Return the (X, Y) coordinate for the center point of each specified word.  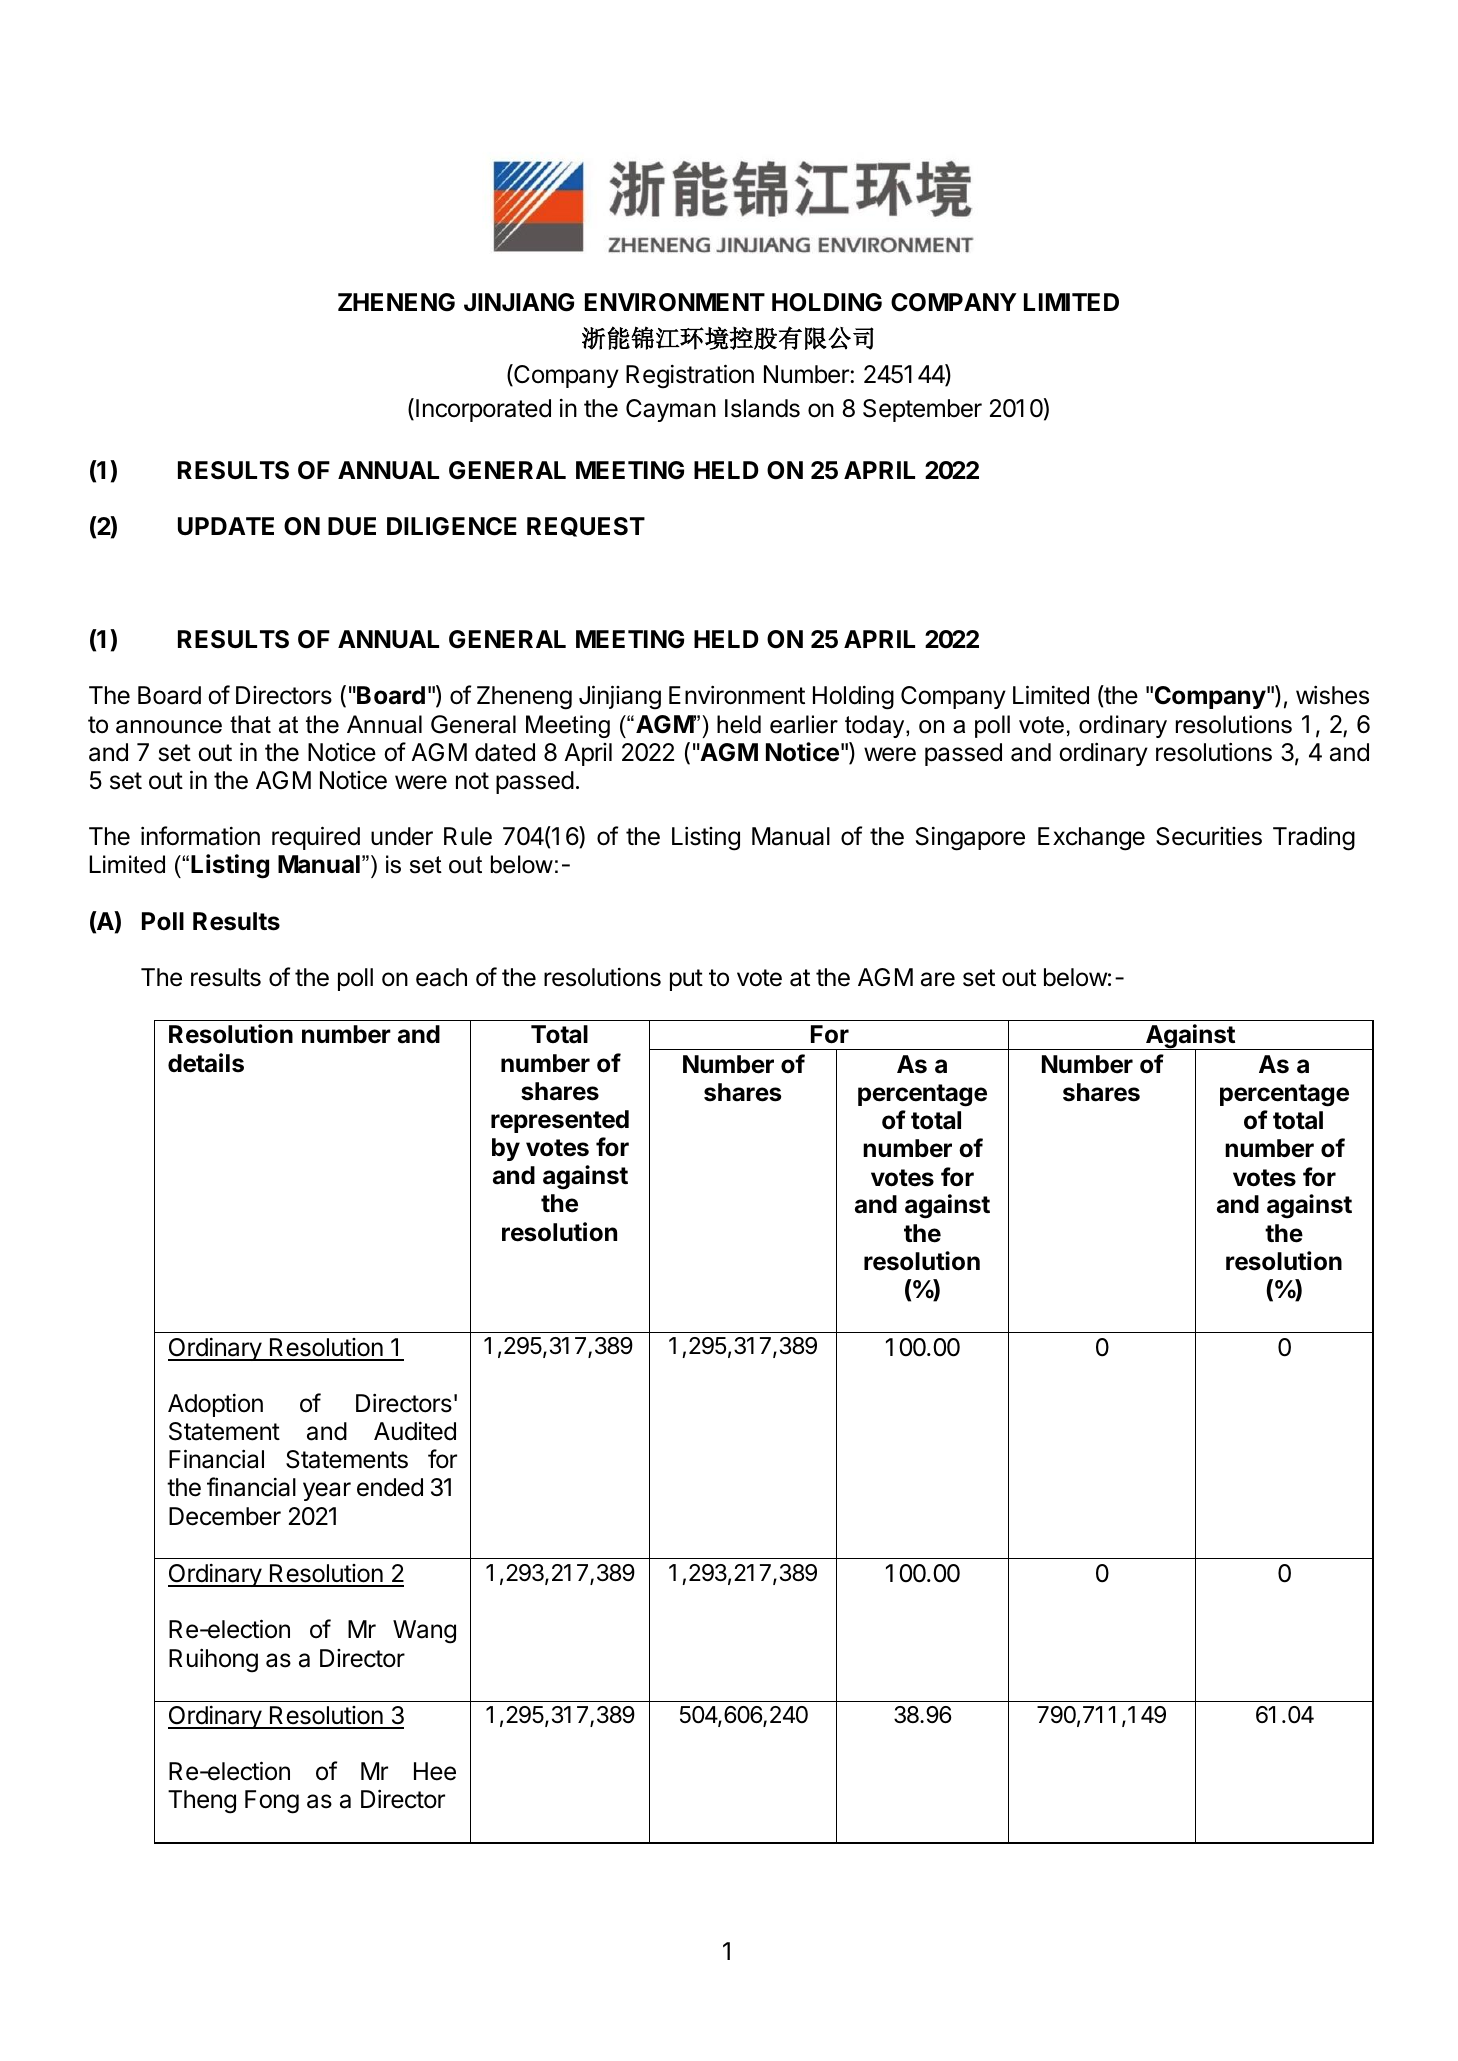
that (250, 724)
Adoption (215, 1405)
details (206, 1063)
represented (560, 1121)
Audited (415, 1431)
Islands (762, 408)
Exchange (1091, 839)
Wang (424, 1632)
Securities (1209, 836)
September (922, 410)
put (686, 980)
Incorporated (483, 410)
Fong (272, 1802)
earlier (804, 724)
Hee (435, 1771)
